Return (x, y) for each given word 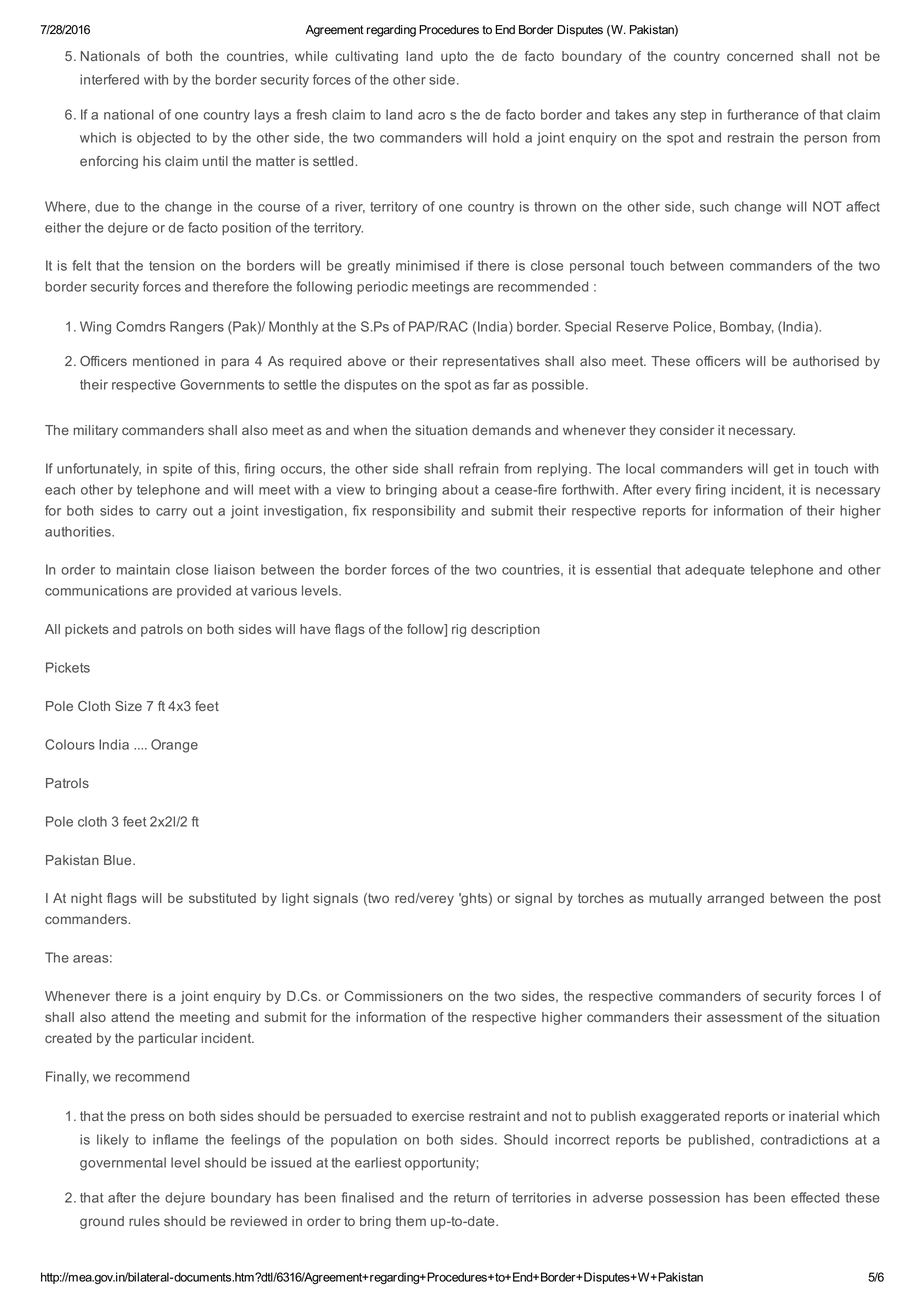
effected (815, 1197)
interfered (109, 79)
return (472, 1198)
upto (454, 57)
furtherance (763, 114)
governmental (123, 1164)
